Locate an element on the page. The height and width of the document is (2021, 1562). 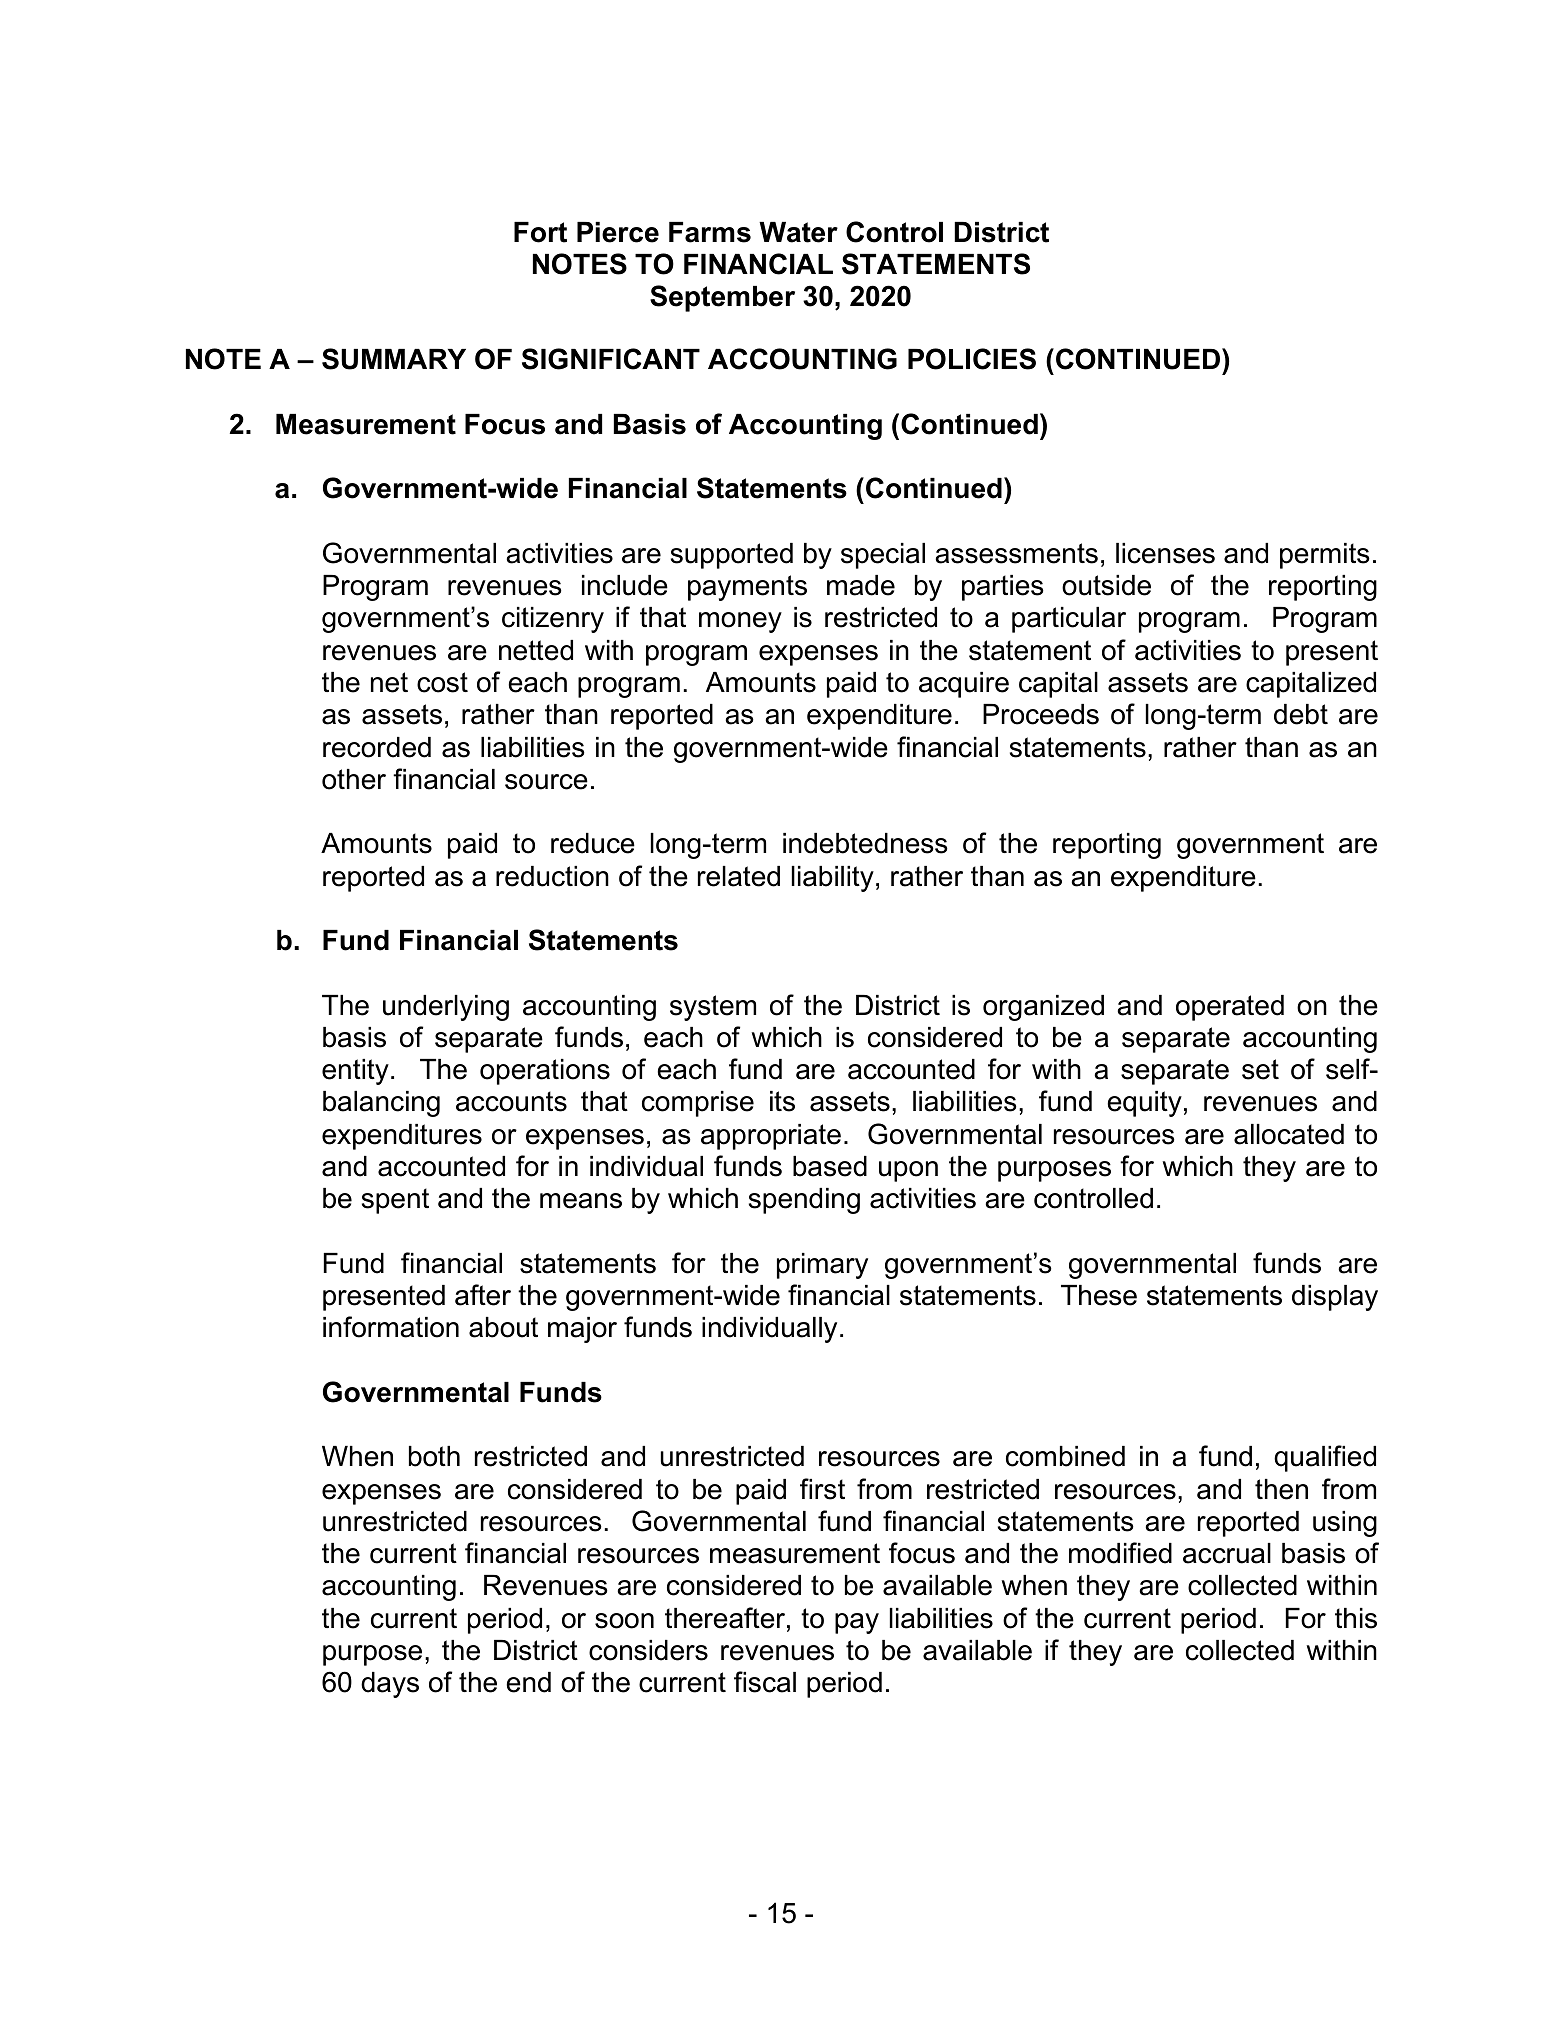
licenses is located at coordinates (1165, 553).
